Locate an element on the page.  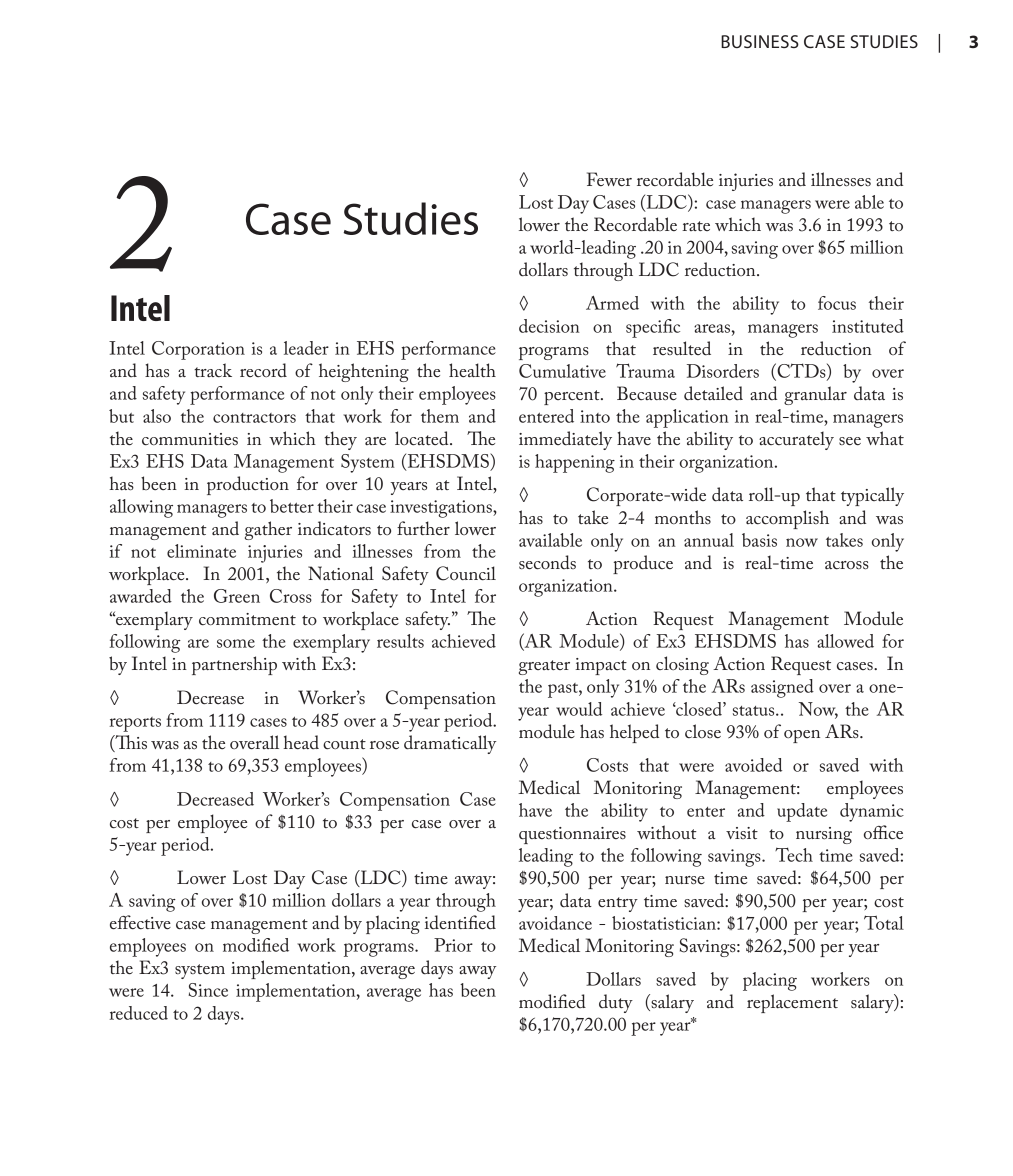
eliminate is located at coordinates (201, 551).
